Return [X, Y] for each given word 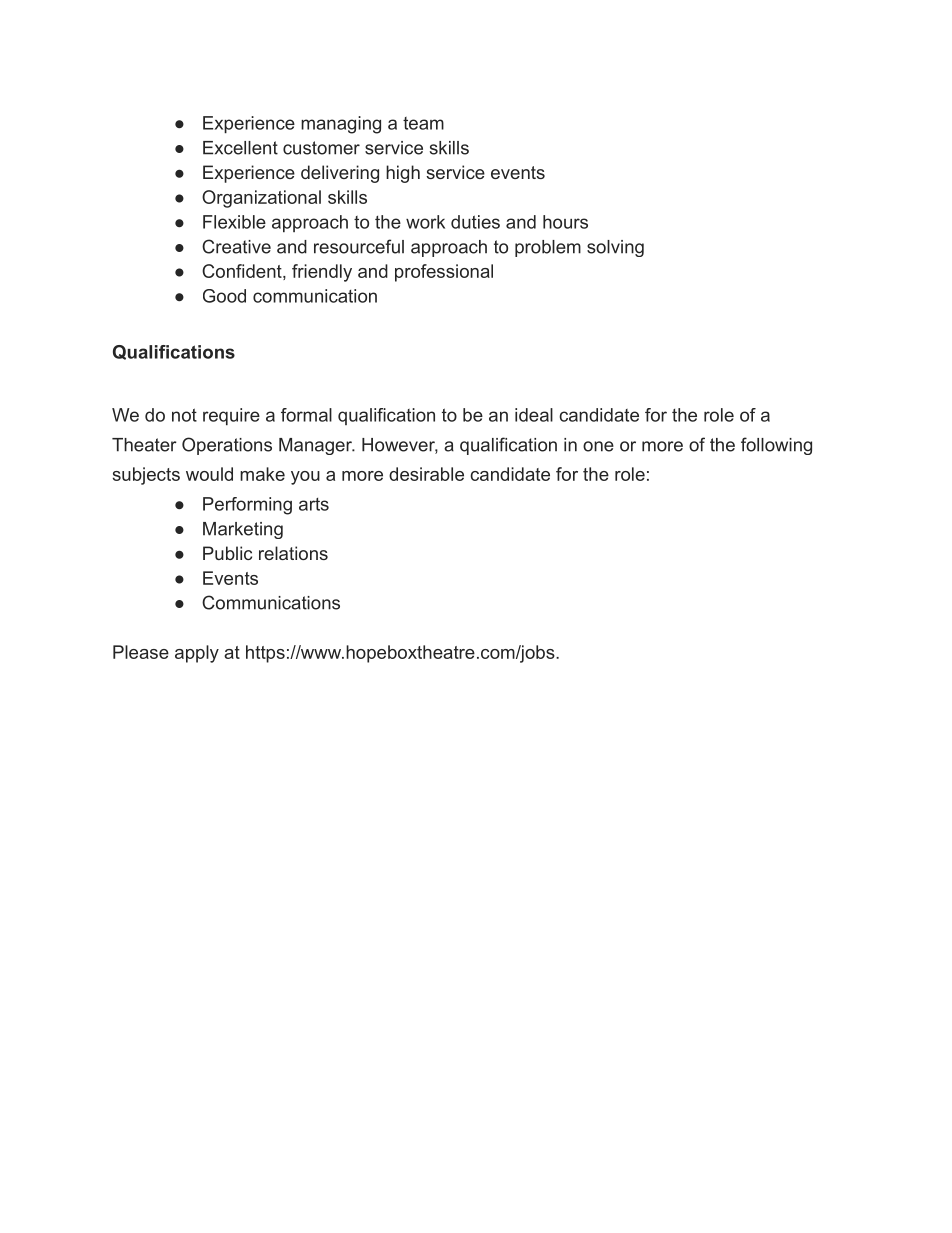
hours [565, 222]
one [598, 446]
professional [444, 273]
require [231, 416]
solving [615, 248]
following [776, 446]
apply [197, 654]
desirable [426, 474]
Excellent [240, 148]
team [423, 123]
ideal [534, 415]
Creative [236, 246]
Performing [247, 506]
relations [293, 553]
